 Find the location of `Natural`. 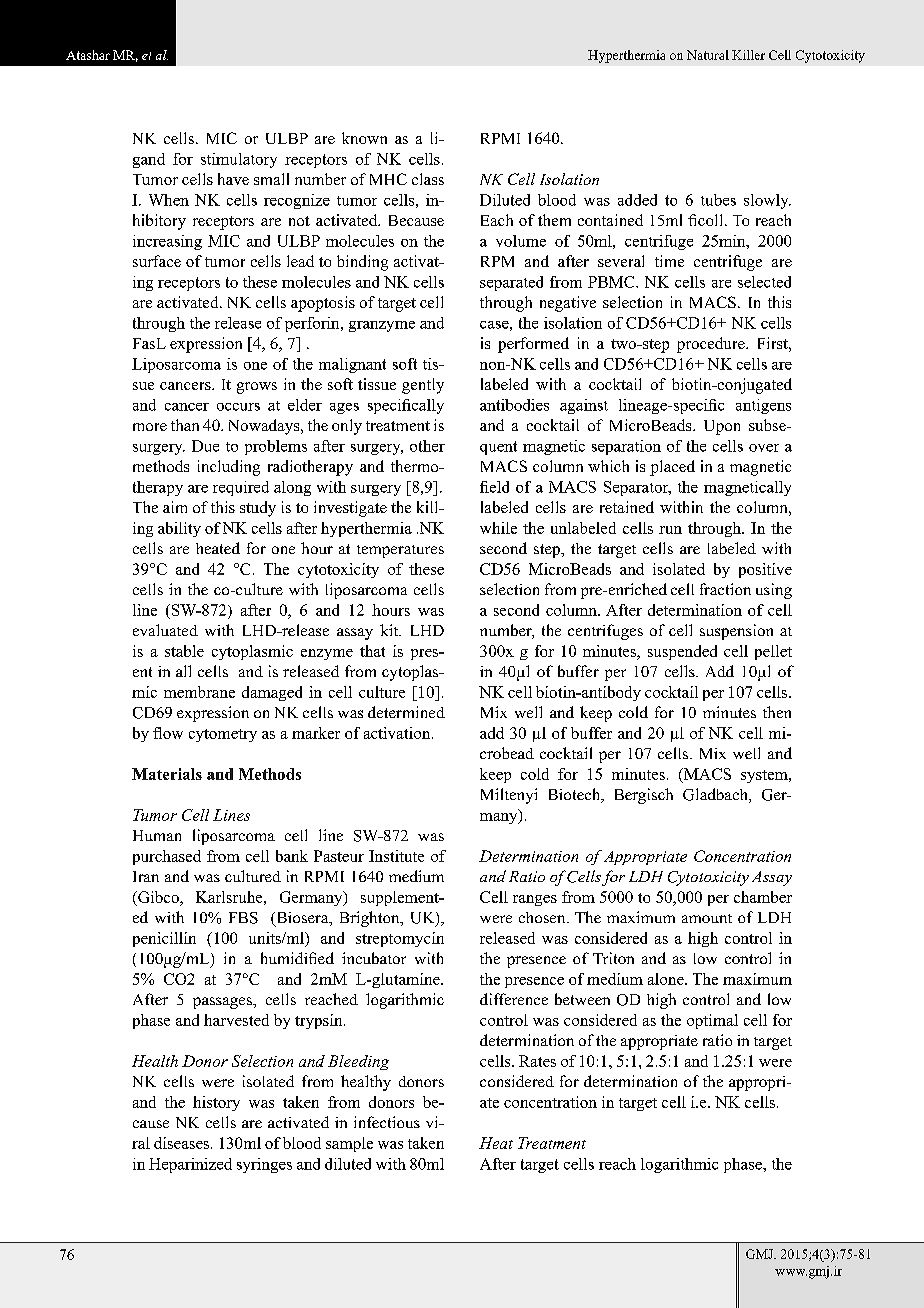

Natural is located at coordinates (708, 55).
